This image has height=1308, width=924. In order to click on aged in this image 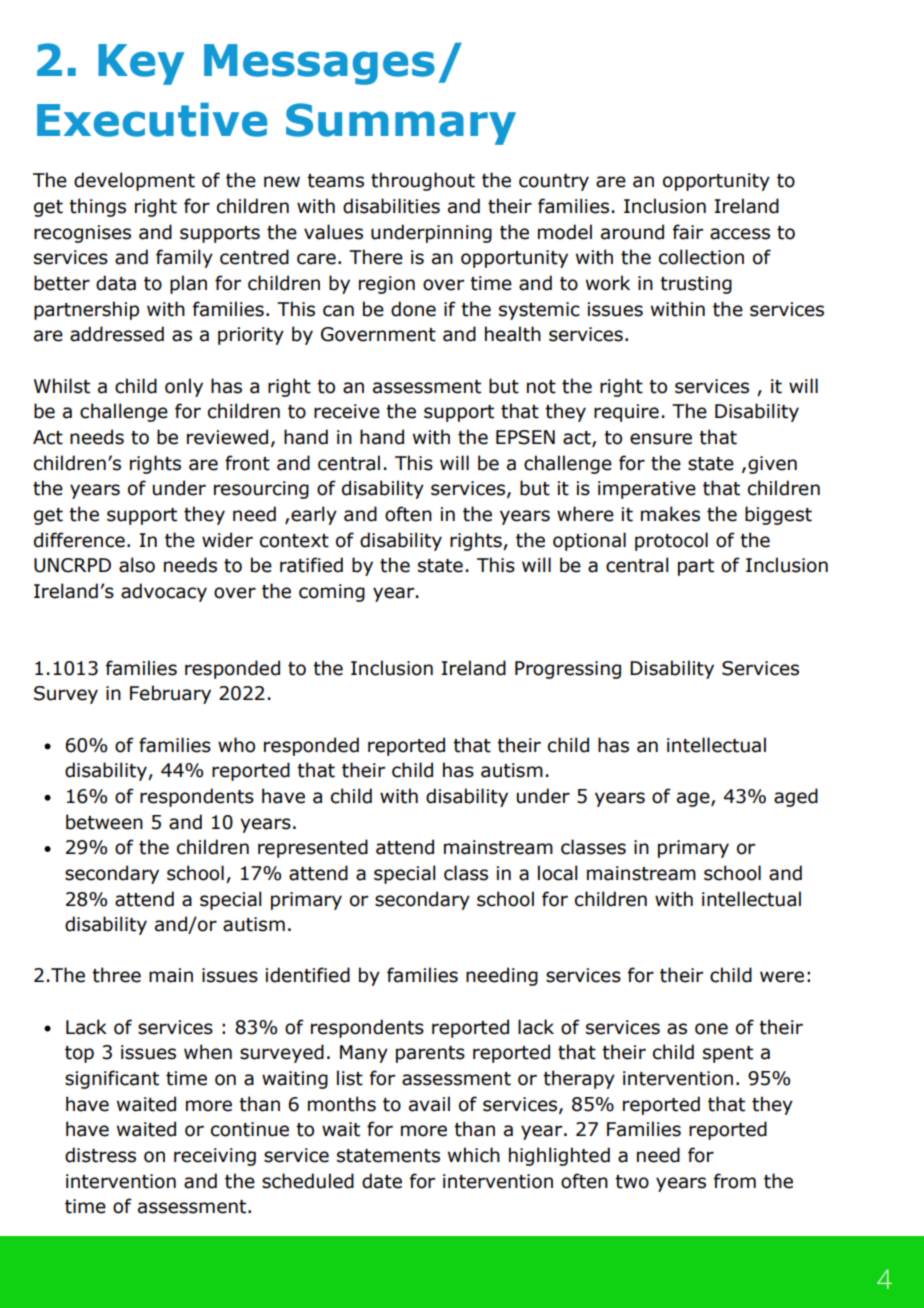, I will do `click(796, 797)`.
